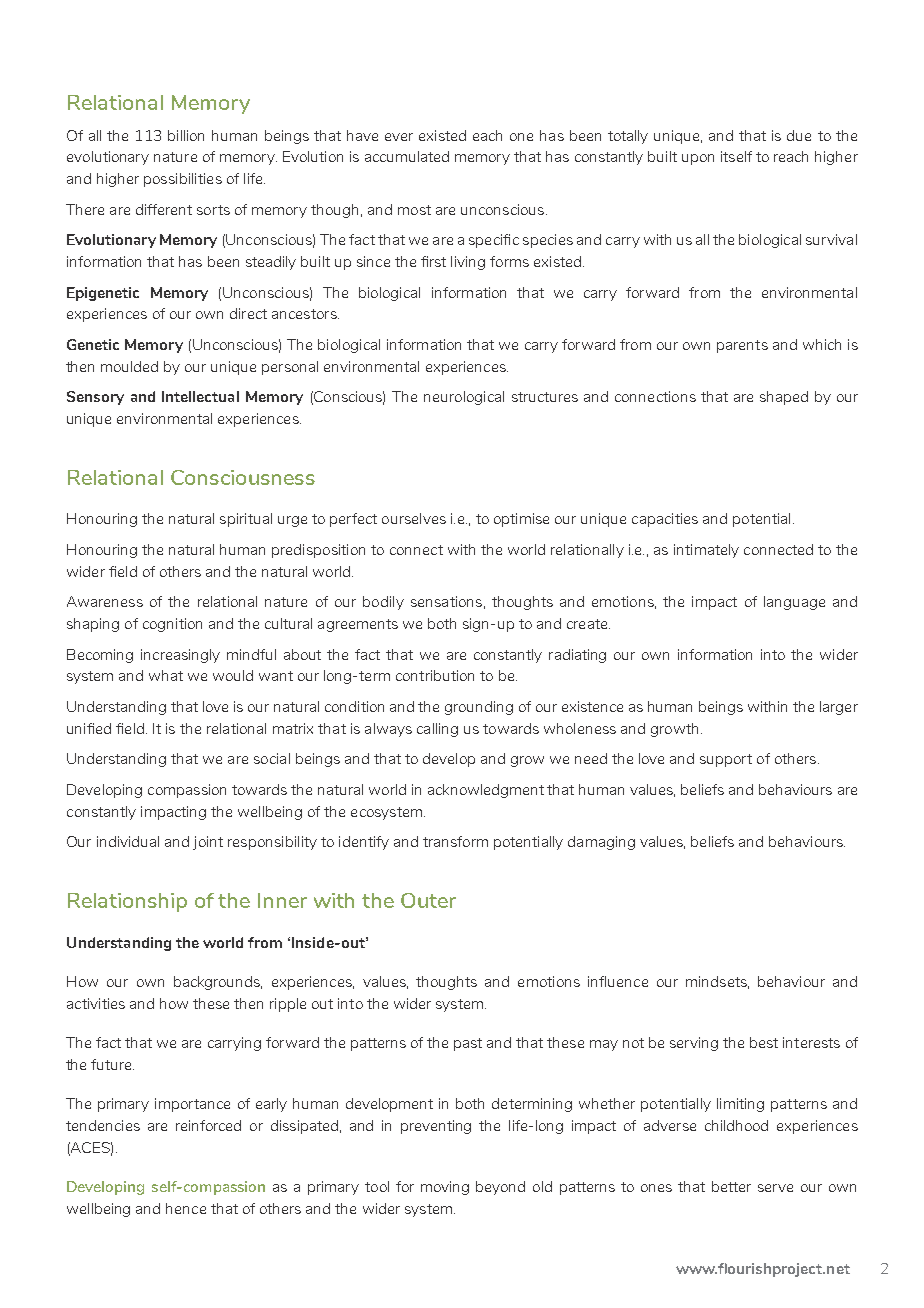  Describe the element at coordinates (183, 180) in the document. I see `possibilities` at that location.
